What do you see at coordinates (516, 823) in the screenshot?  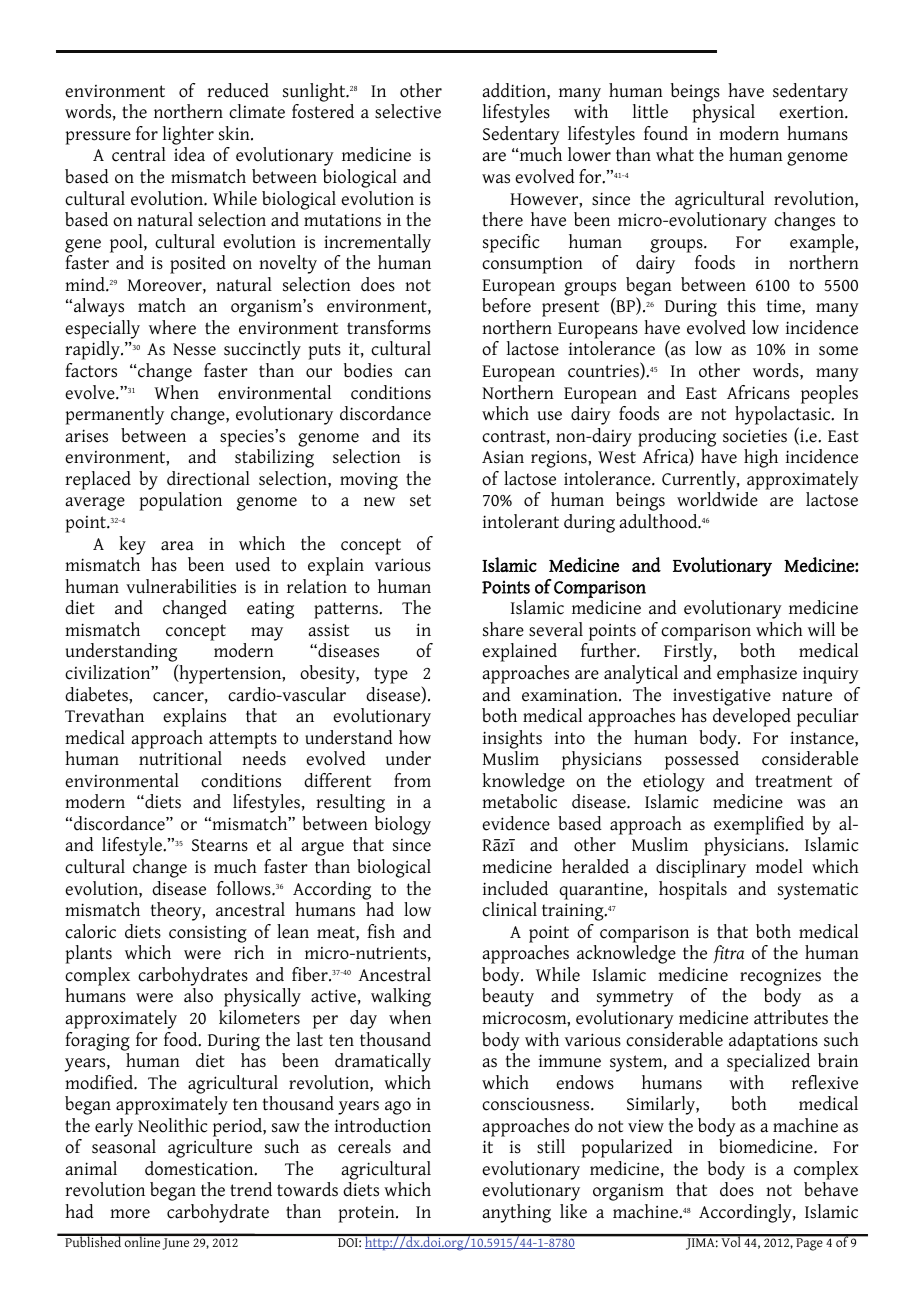 I see `evidence` at bounding box center [516, 823].
